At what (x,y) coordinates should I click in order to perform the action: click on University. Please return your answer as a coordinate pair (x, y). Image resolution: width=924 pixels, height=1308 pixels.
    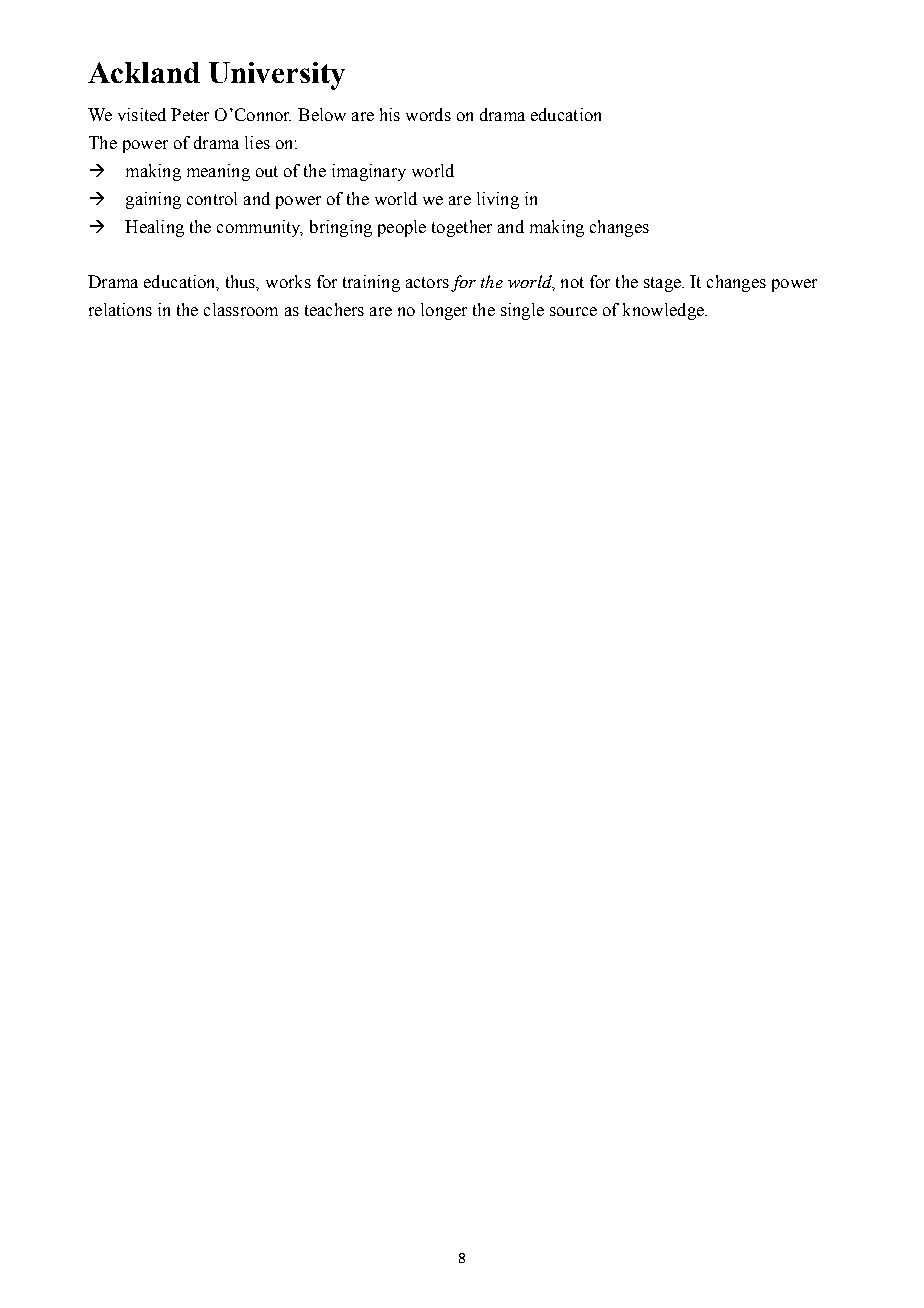
    Looking at the image, I should click on (277, 76).
